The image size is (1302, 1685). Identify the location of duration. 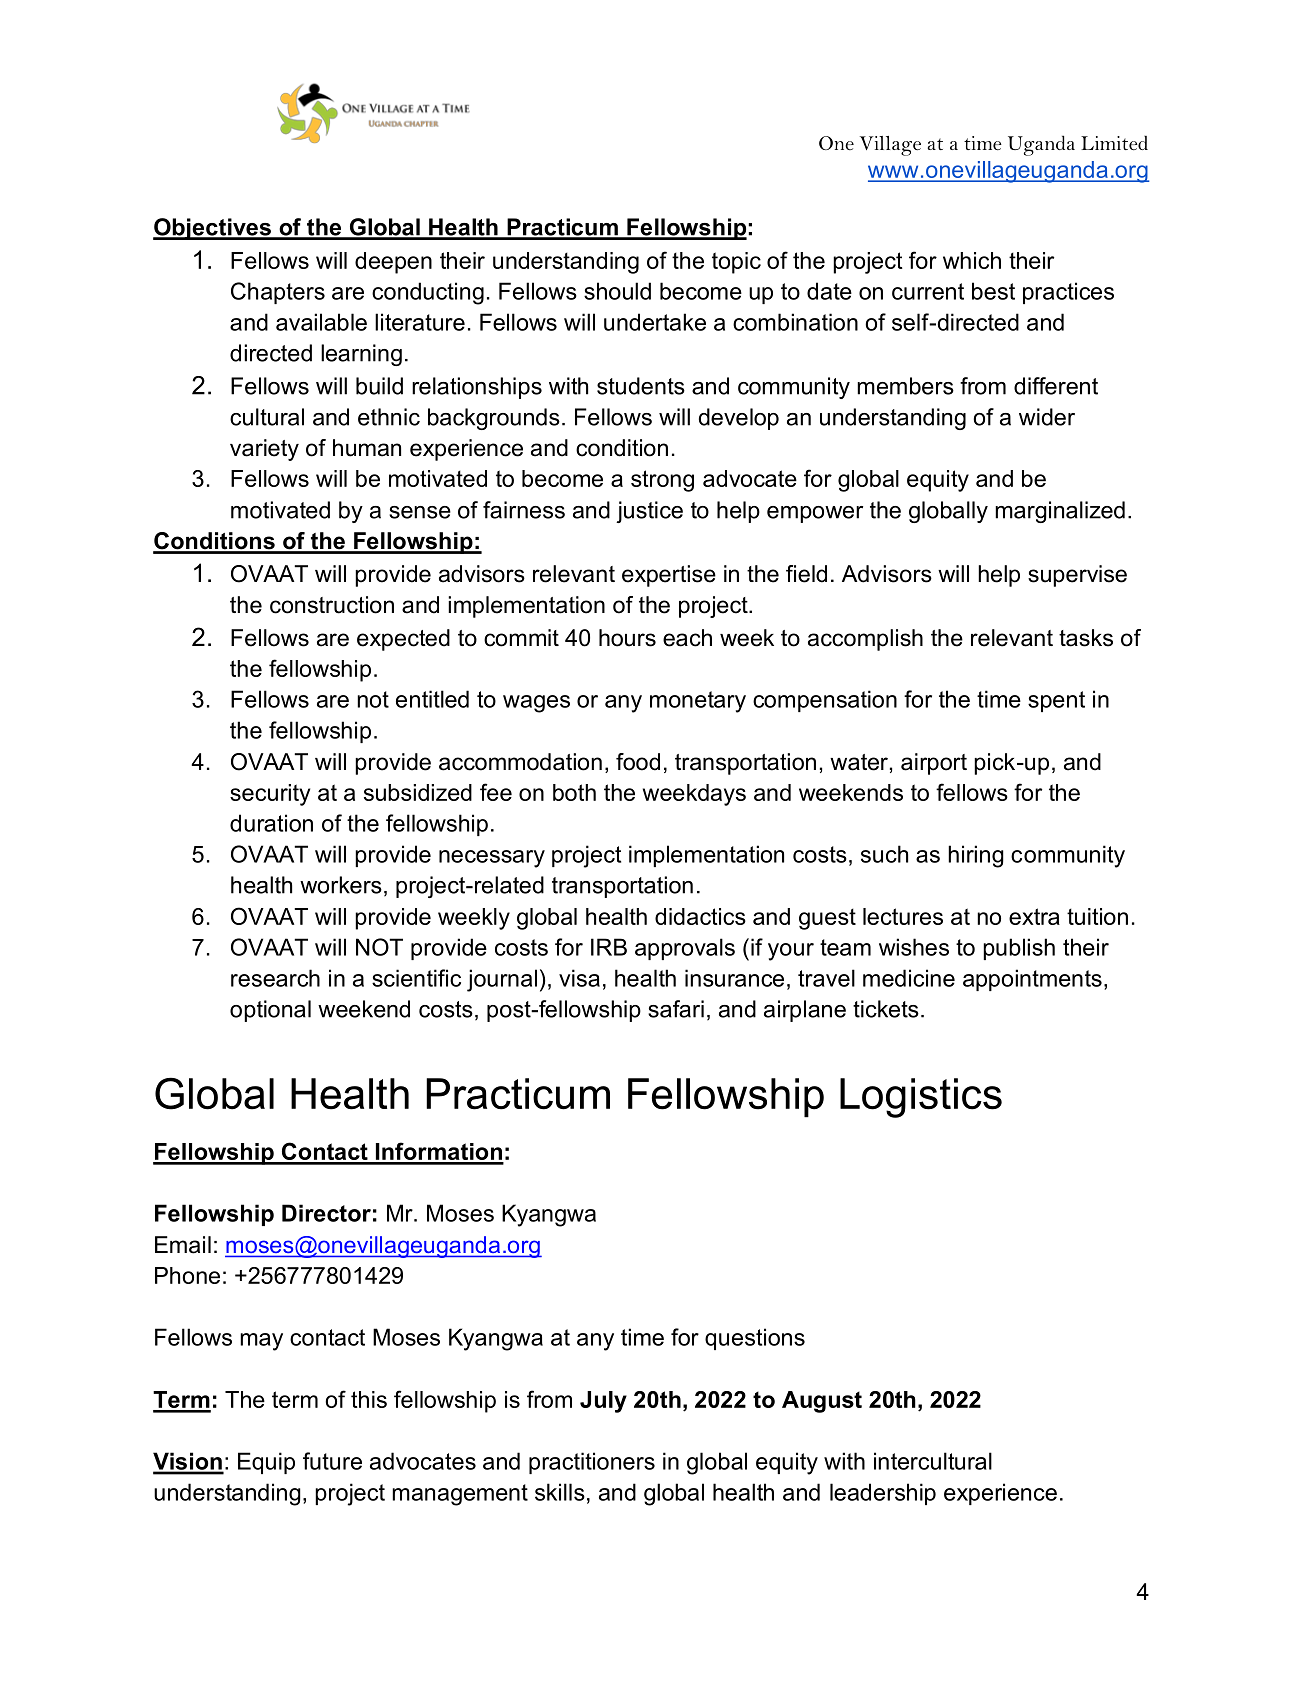
(271, 823).
